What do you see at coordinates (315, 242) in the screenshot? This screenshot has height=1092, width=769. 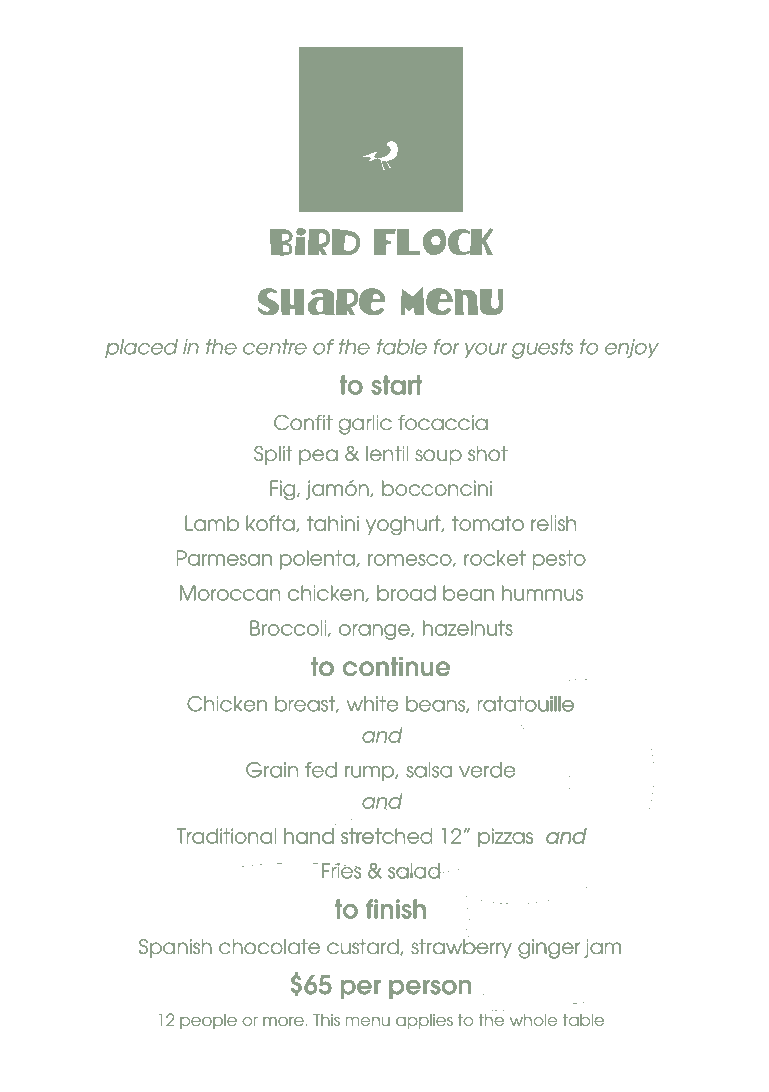 I see `bird` at bounding box center [315, 242].
